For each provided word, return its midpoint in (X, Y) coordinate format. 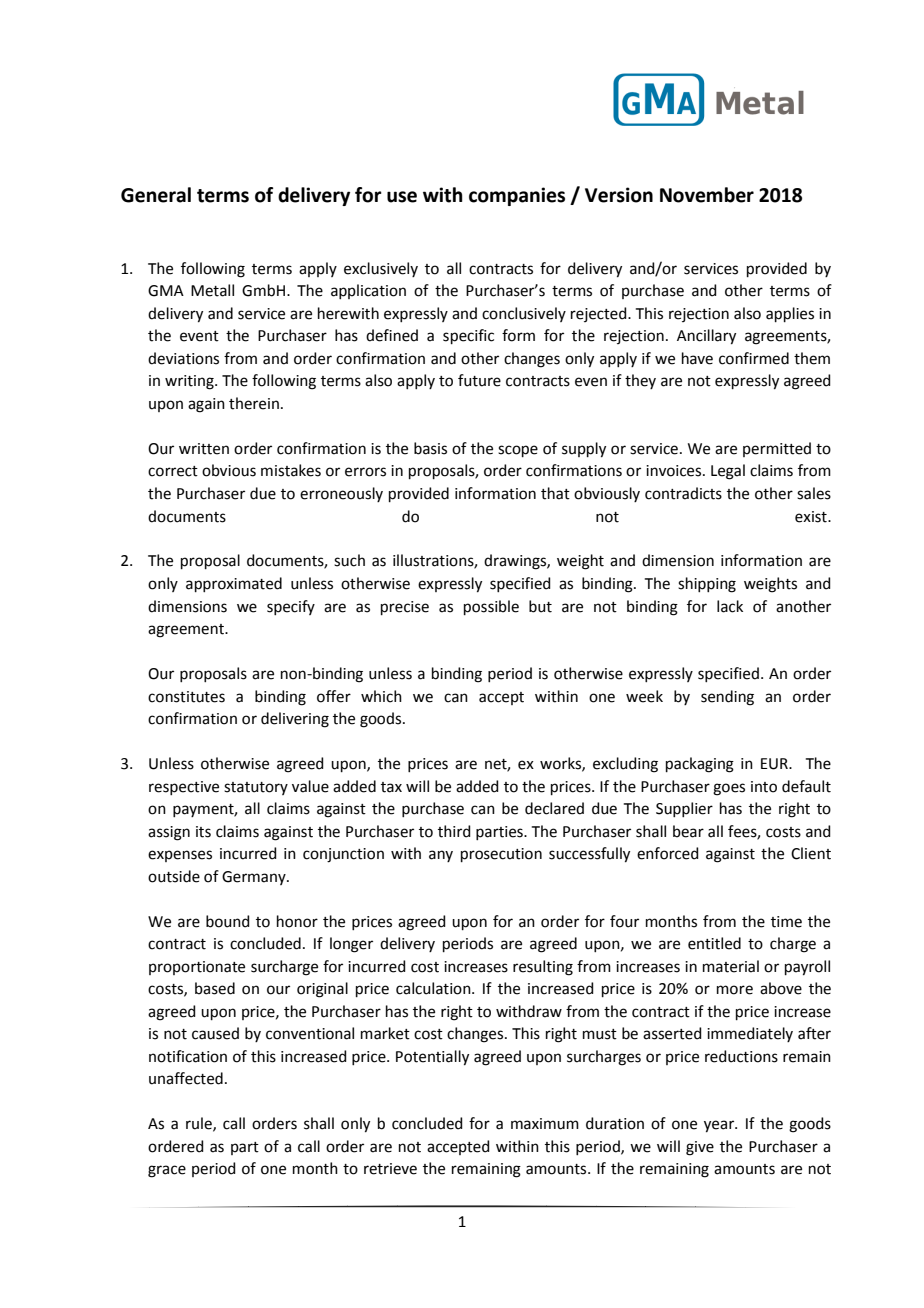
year (720, 1126)
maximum (545, 1124)
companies (517, 196)
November (707, 195)
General (156, 195)
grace (167, 1171)
